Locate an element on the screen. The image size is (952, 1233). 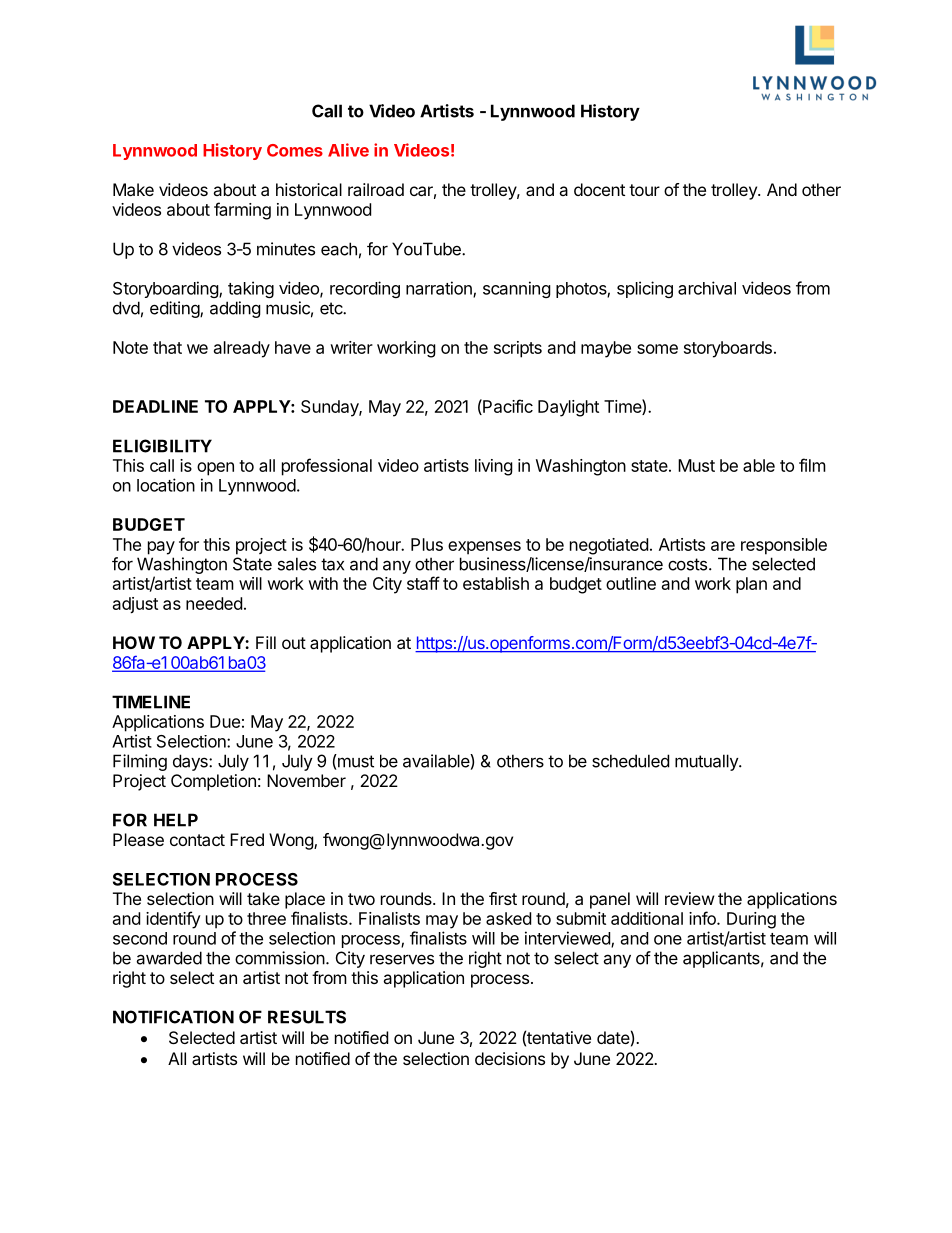
plan is located at coordinates (751, 585).
